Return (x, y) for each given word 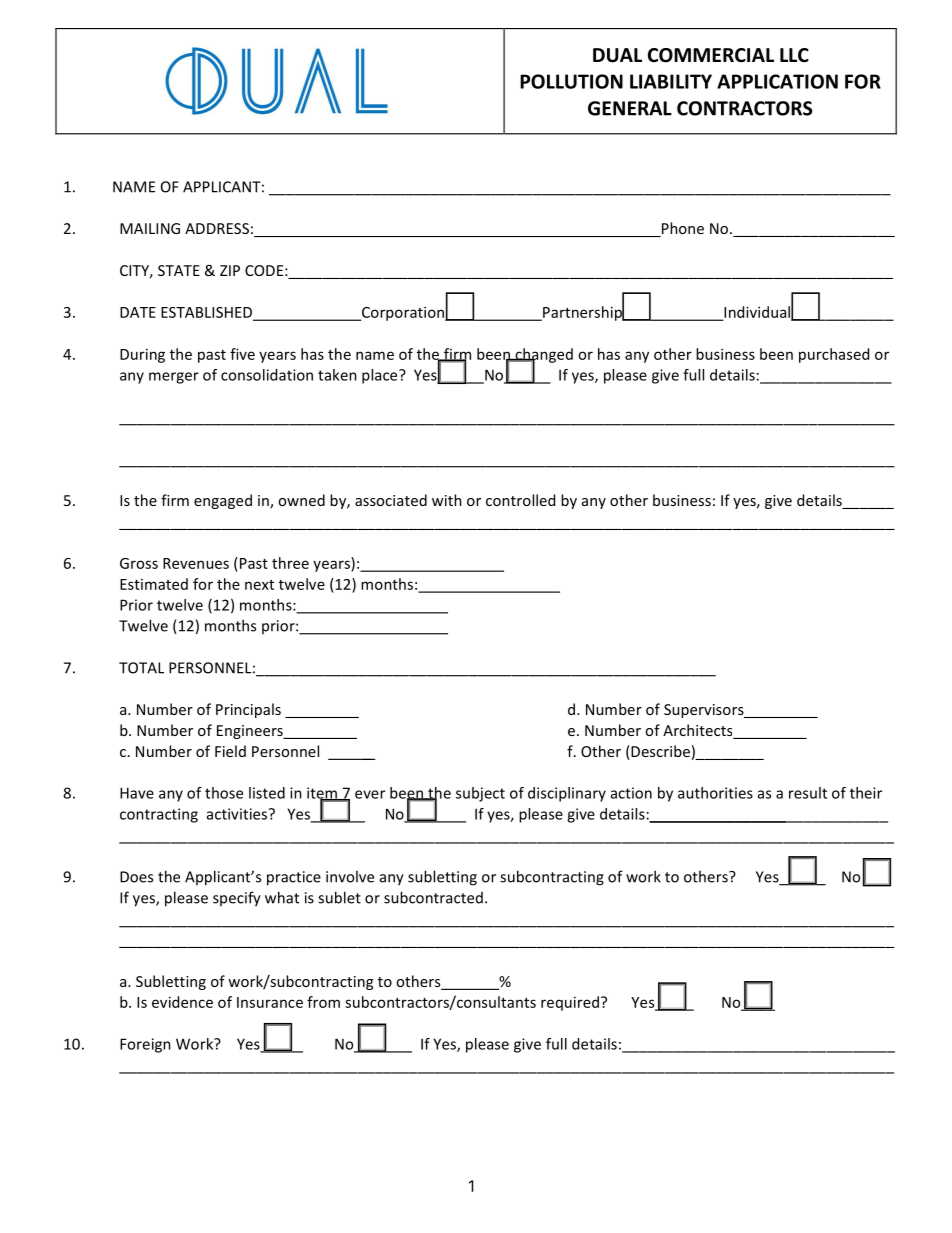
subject (480, 794)
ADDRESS (217, 228)
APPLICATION (777, 81)
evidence (182, 1002)
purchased (834, 355)
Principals (248, 710)
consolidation (267, 375)
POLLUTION (571, 81)
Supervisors (705, 711)
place (381, 376)
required (571, 1003)
